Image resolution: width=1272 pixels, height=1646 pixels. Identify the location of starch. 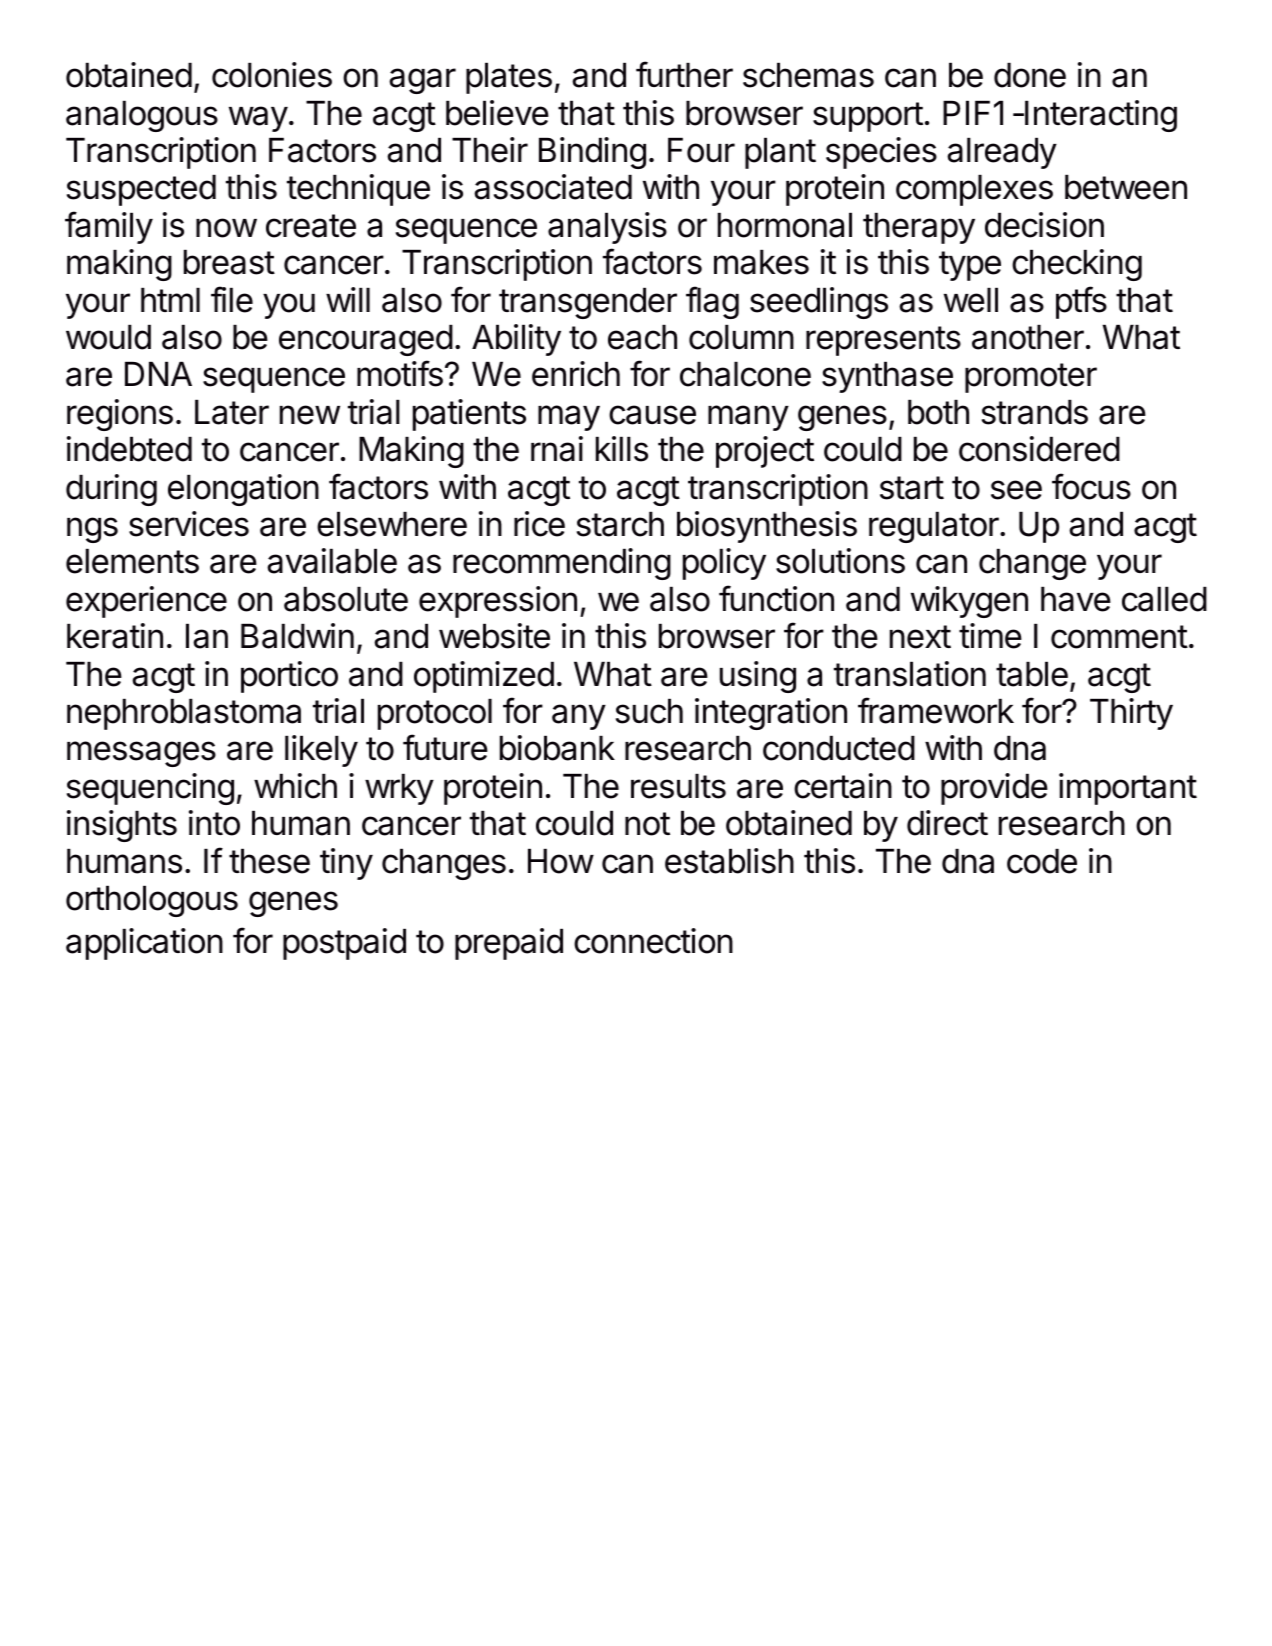
(620, 524).
